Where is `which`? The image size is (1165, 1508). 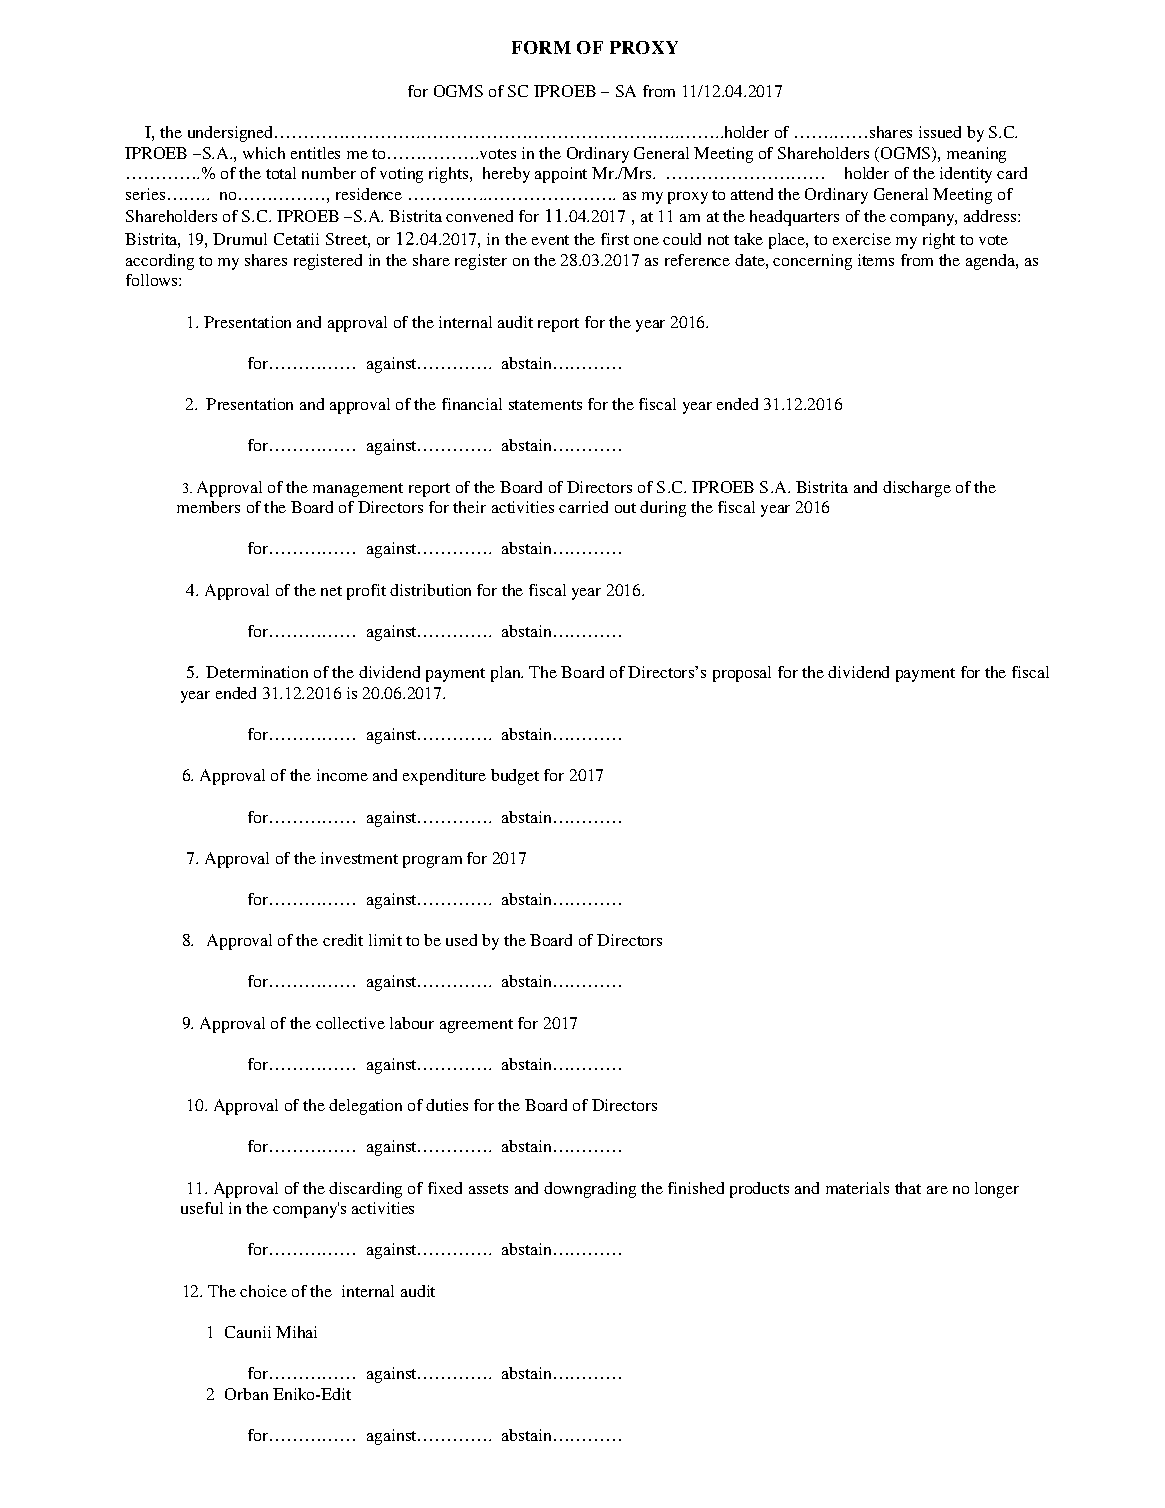 which is located at coordinates (264, 153).
